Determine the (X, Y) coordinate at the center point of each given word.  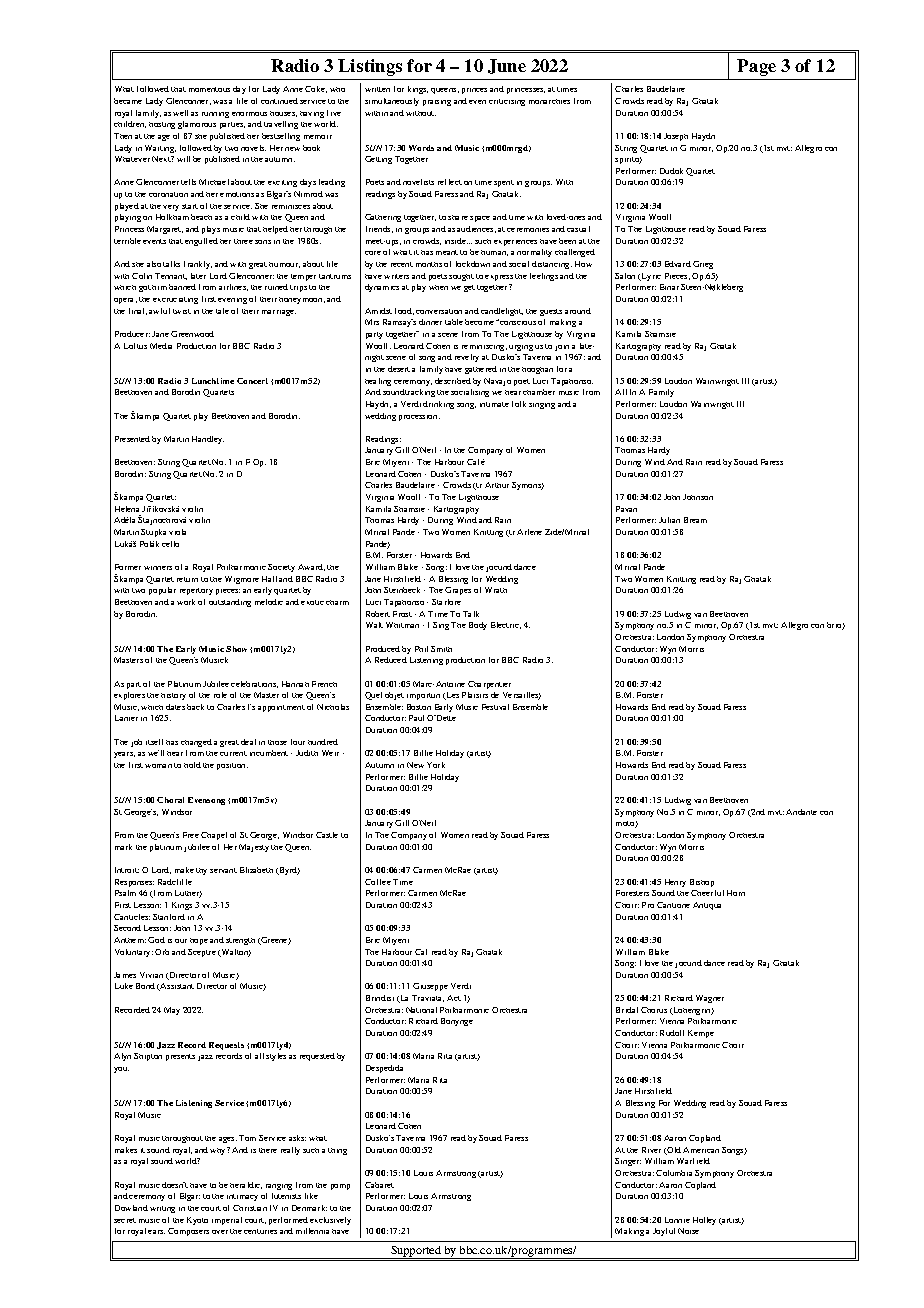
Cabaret (379, 1185)
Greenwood (192, 334)
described (453, 381)
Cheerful (707, 893)
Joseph (676, 137)
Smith (441, 649)
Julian (669, 520)
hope (199, 941)
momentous (209, 89)
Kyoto (197, 1221)
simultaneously (392, 102)
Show (236, 649)
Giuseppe (430, 987)
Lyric (650, 277)
